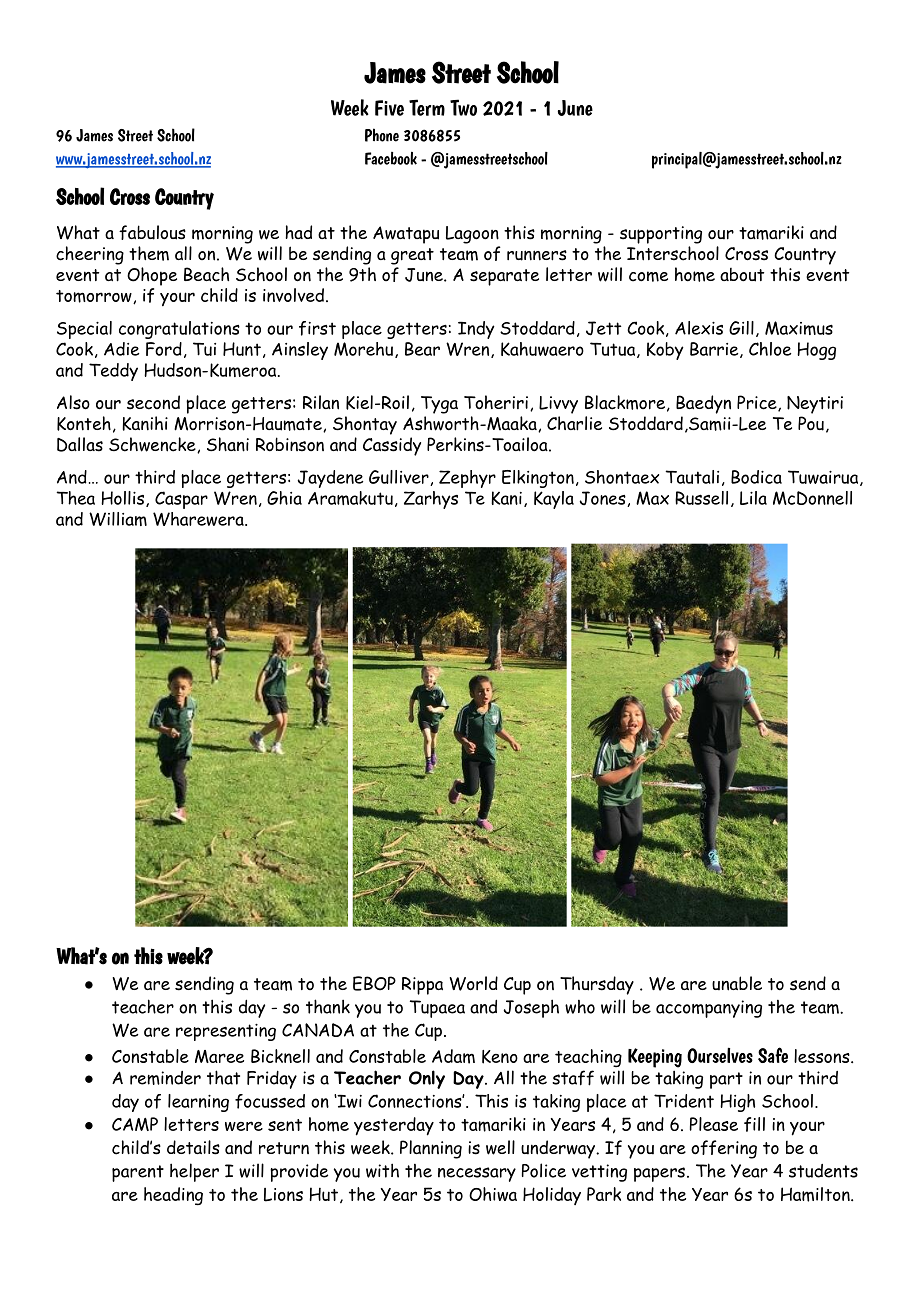 Image resolution: width=924 pixels, height=1307 pixels. I want to click on unable, so click(737, 983).
